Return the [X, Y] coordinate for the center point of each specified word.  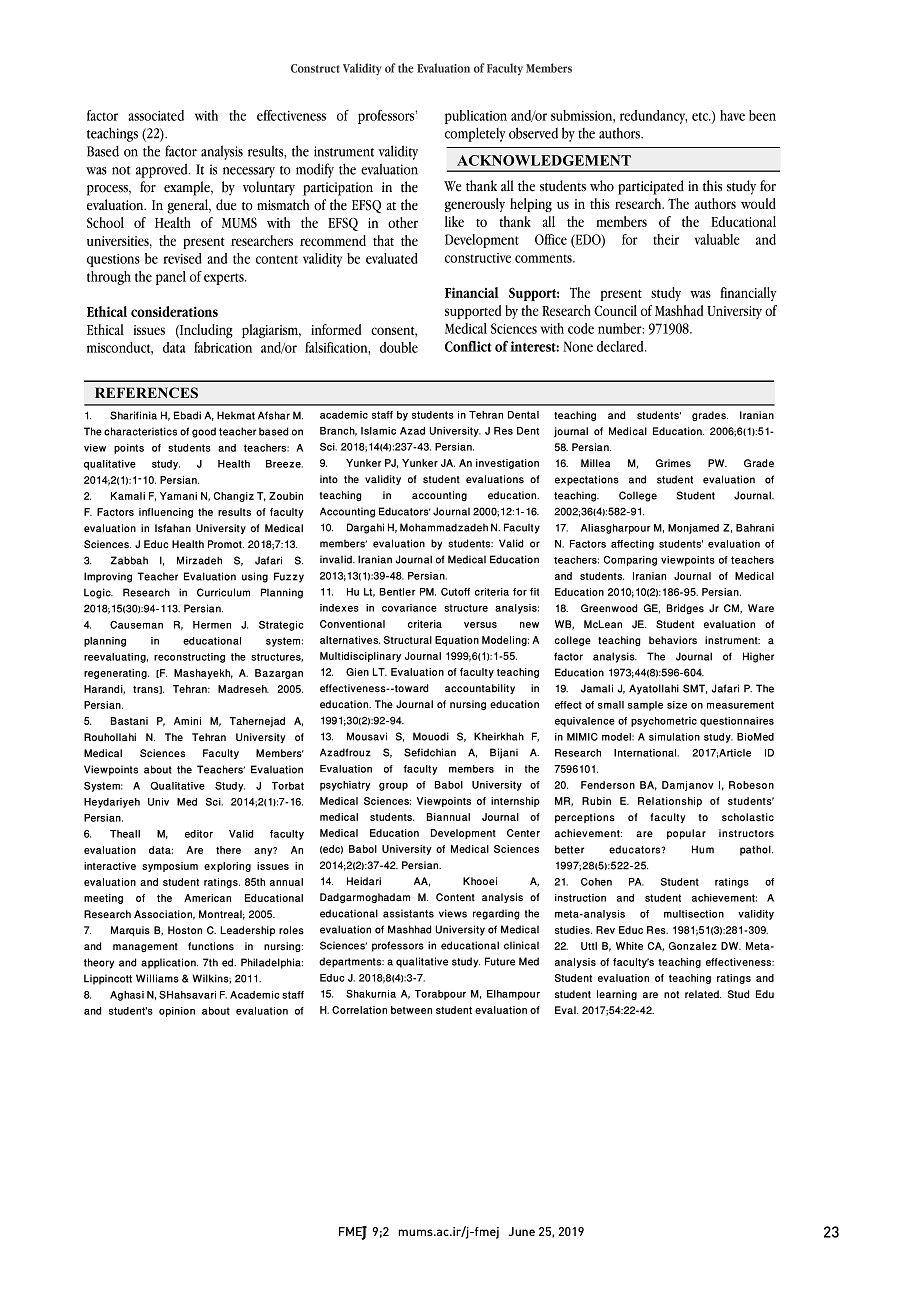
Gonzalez [693, 946]
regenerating [116, 674]
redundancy [653, 117]
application [169, 963]
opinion [177, 1012]
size [677, 705]
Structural [408, 640]
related [703, 994]
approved [163, 170]
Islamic [378, 431]
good [204, 432]
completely [475, 134]
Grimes [673, 463]
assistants [408, 913]
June [521, 1231]
